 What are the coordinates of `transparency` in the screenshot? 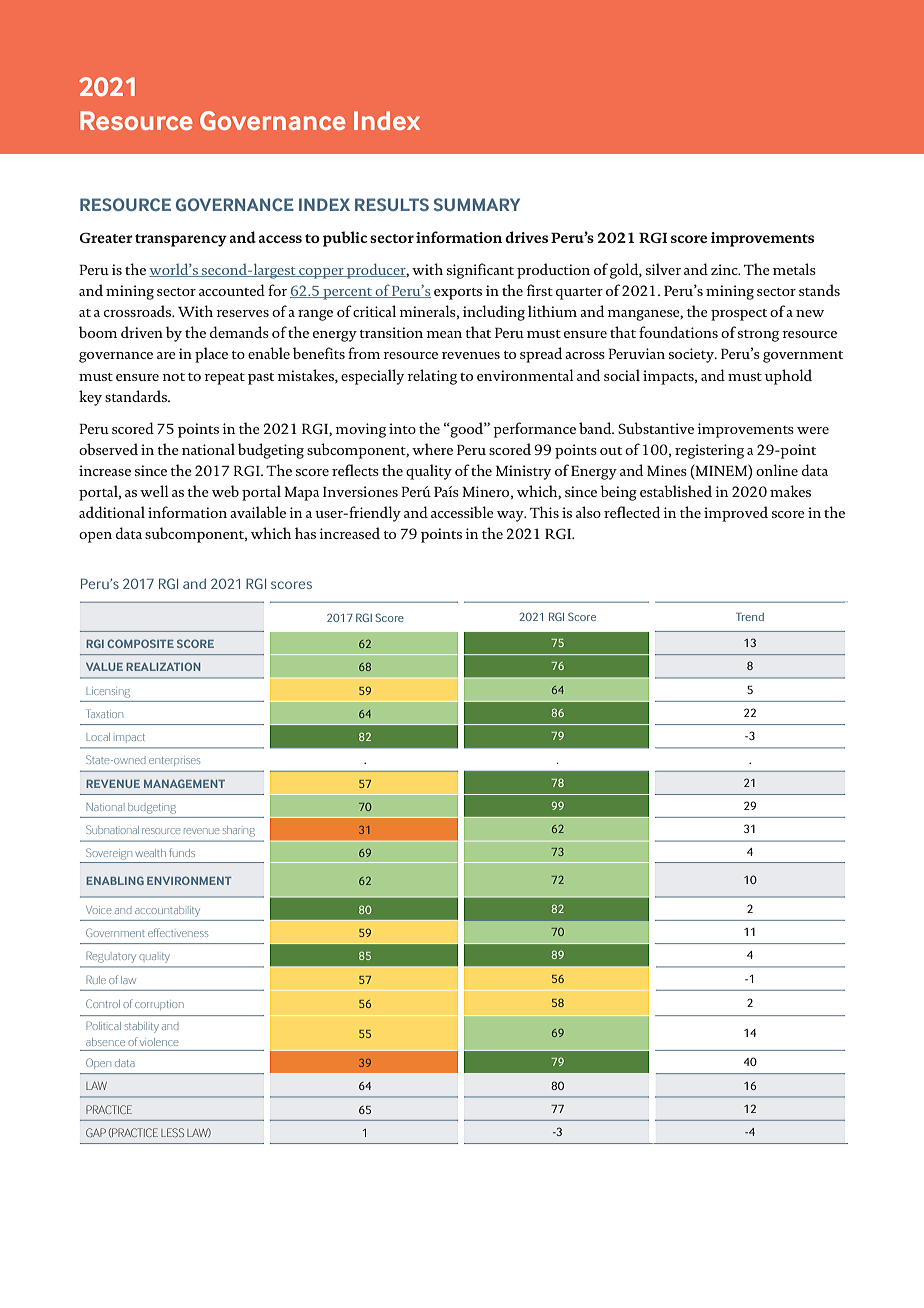 It's located at (181, 240).
